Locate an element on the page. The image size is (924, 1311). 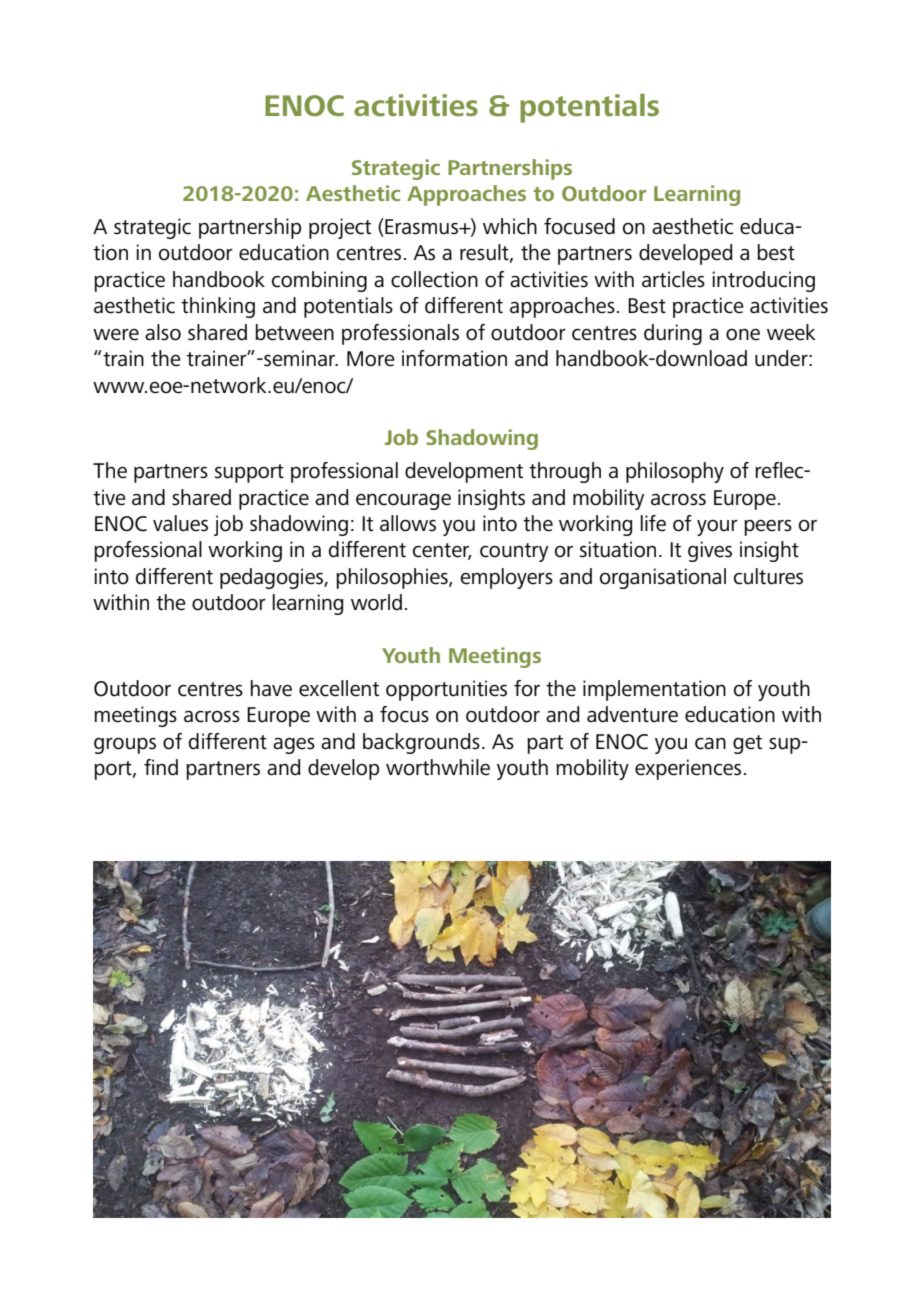
values is located at coordinates (180, 523).
